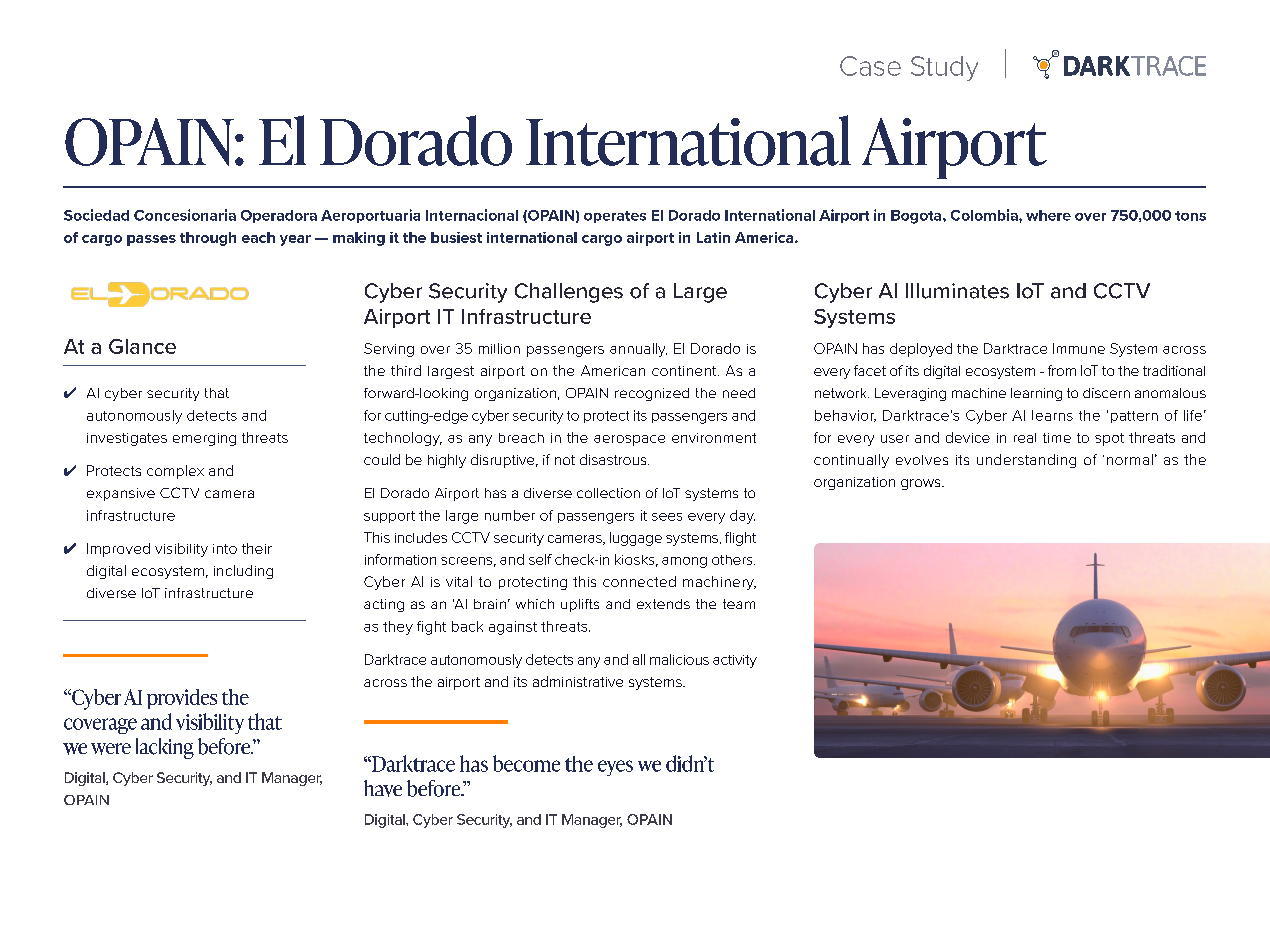  Describe the element at coordinates (870, 66) in the screenshot. I see `Case` at that location.
